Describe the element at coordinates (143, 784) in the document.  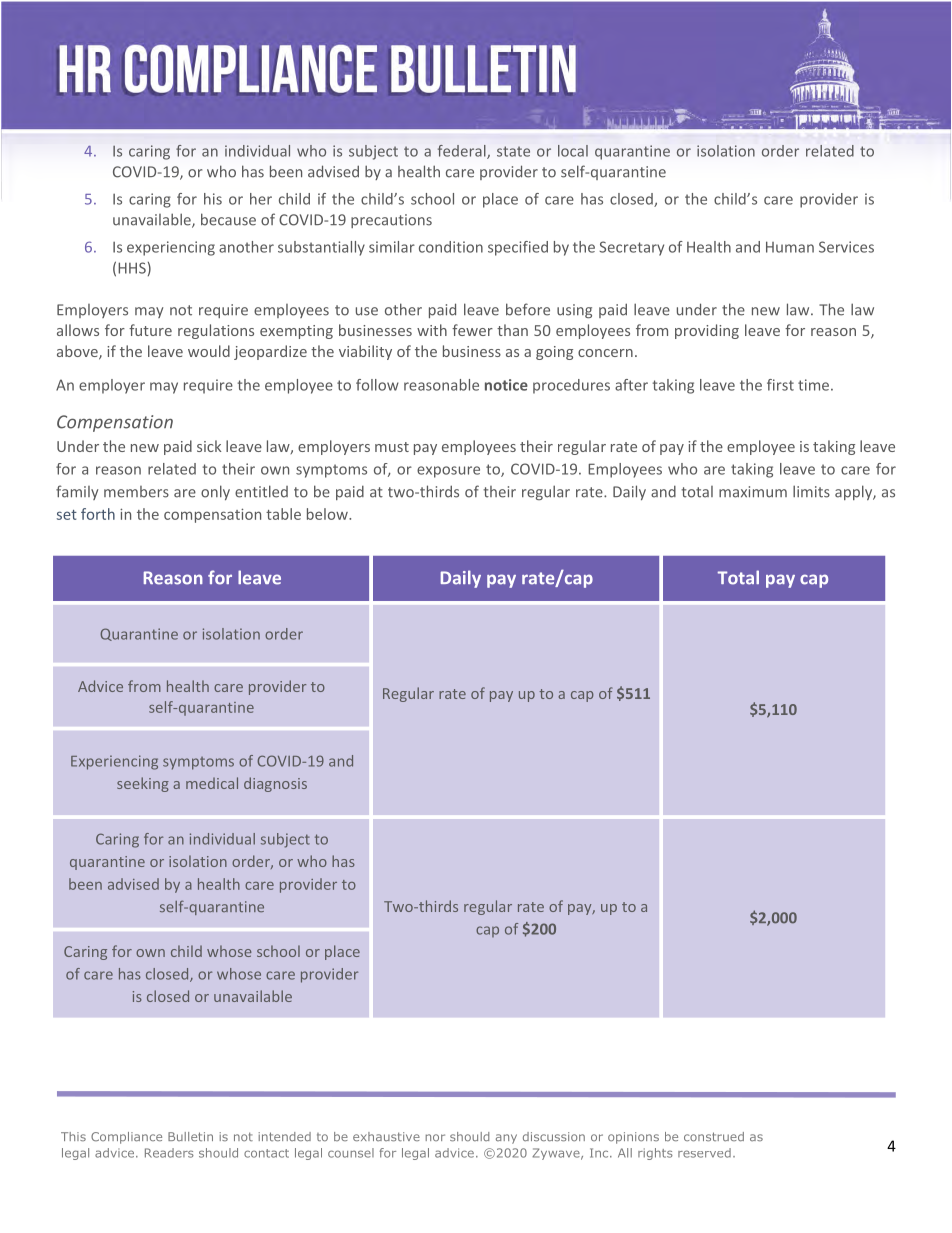
I see `seeking` at that location.
